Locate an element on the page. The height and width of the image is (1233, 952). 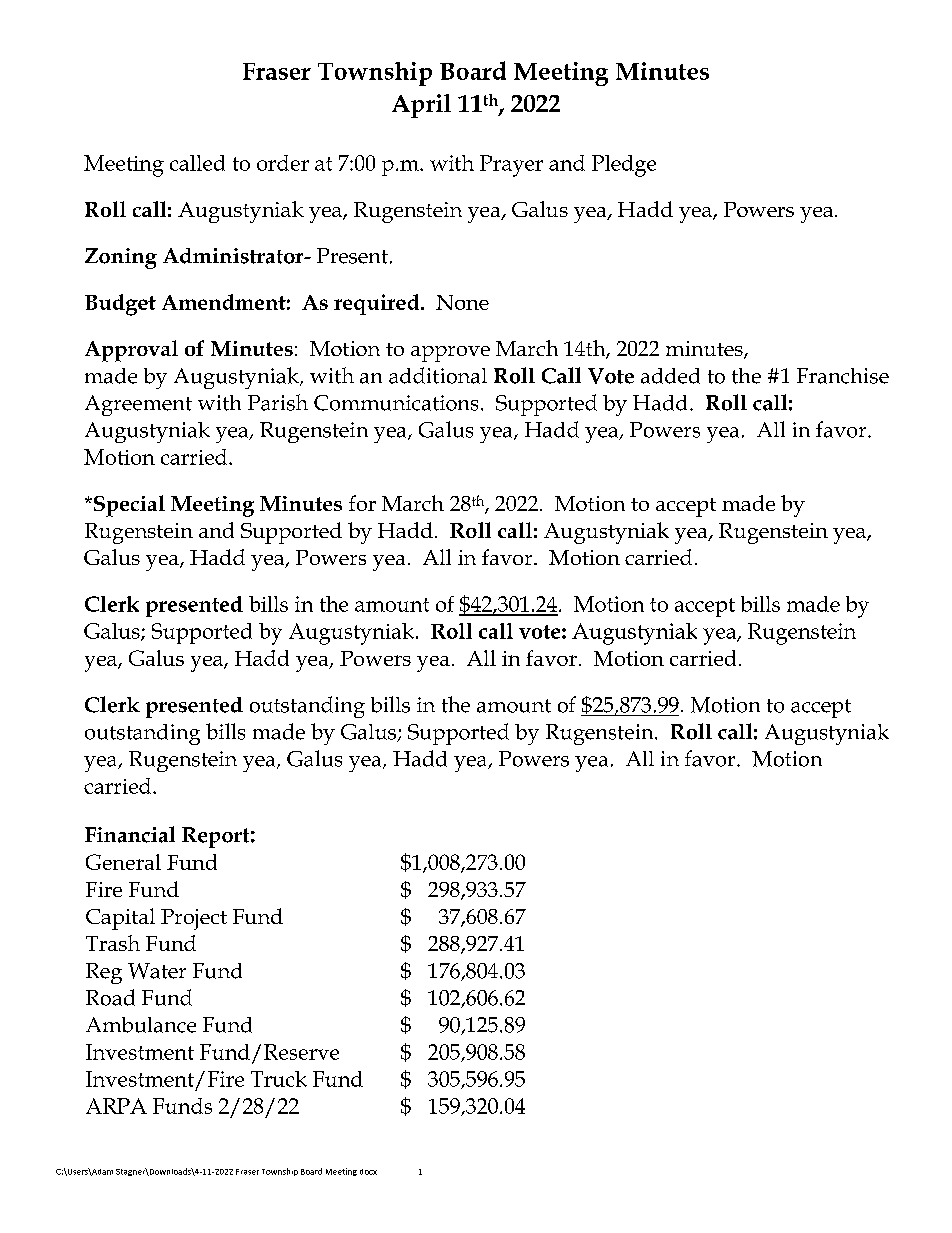
Prayer is located at coordinates (511, 166).
